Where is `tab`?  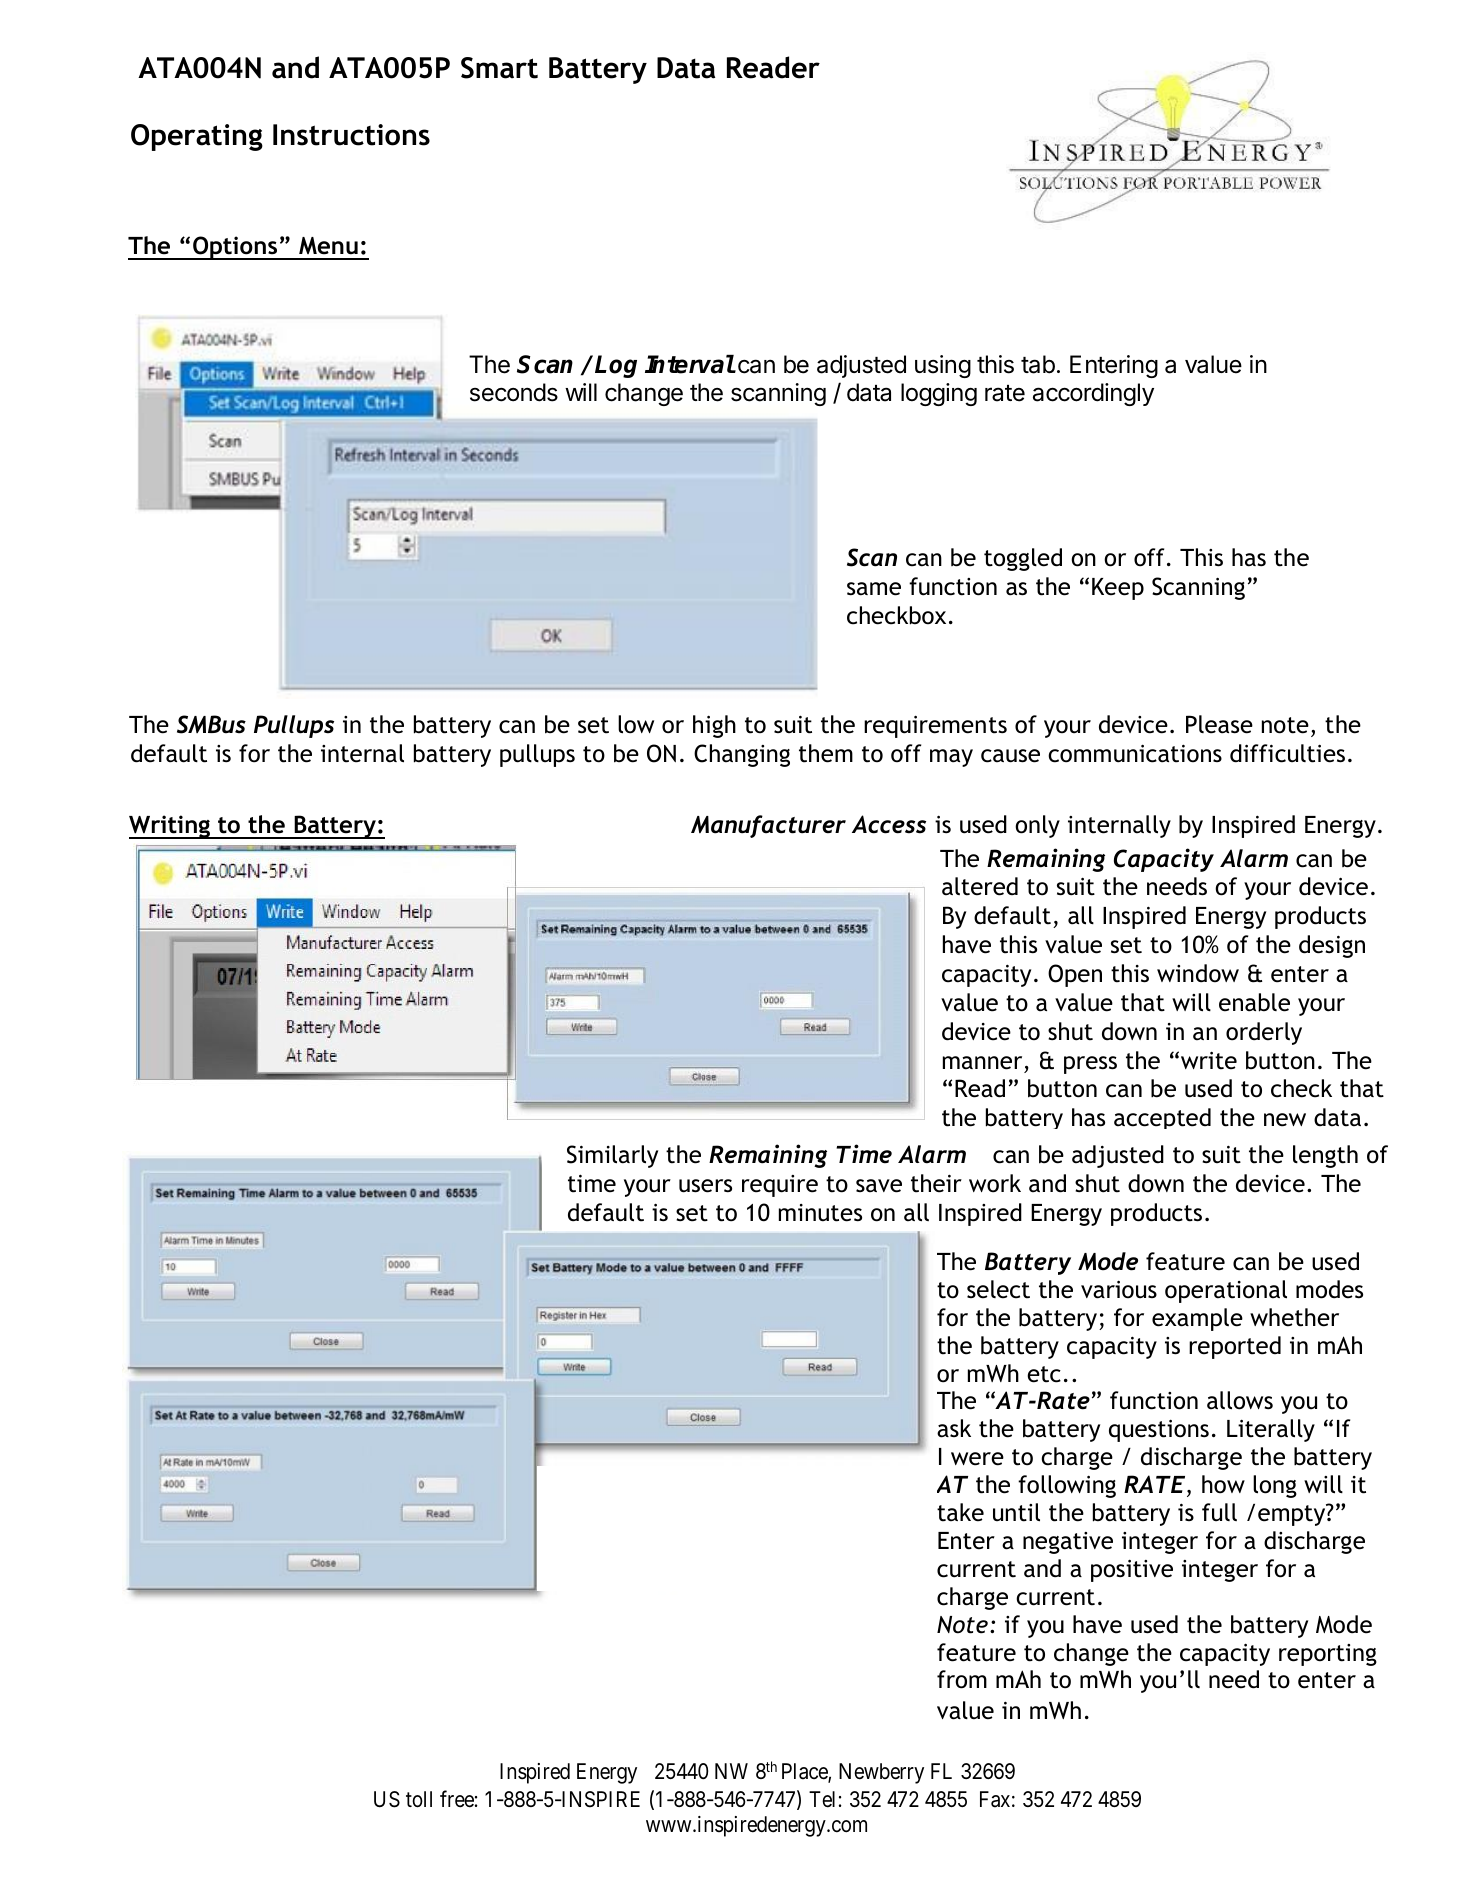 tab is located at coordinates (1038, 364).
